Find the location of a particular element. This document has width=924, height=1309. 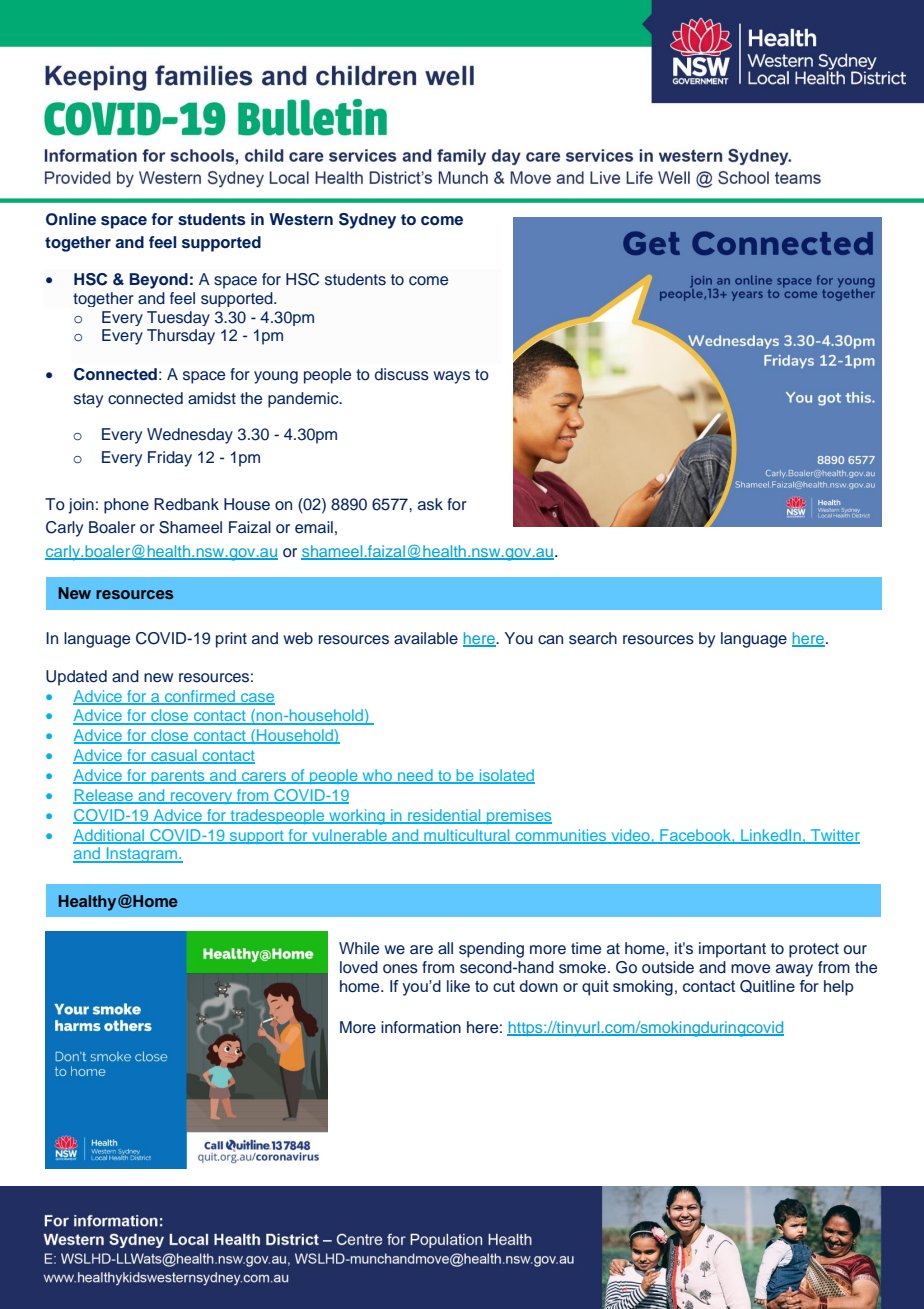

residential is located at coordinates (444, 816).
